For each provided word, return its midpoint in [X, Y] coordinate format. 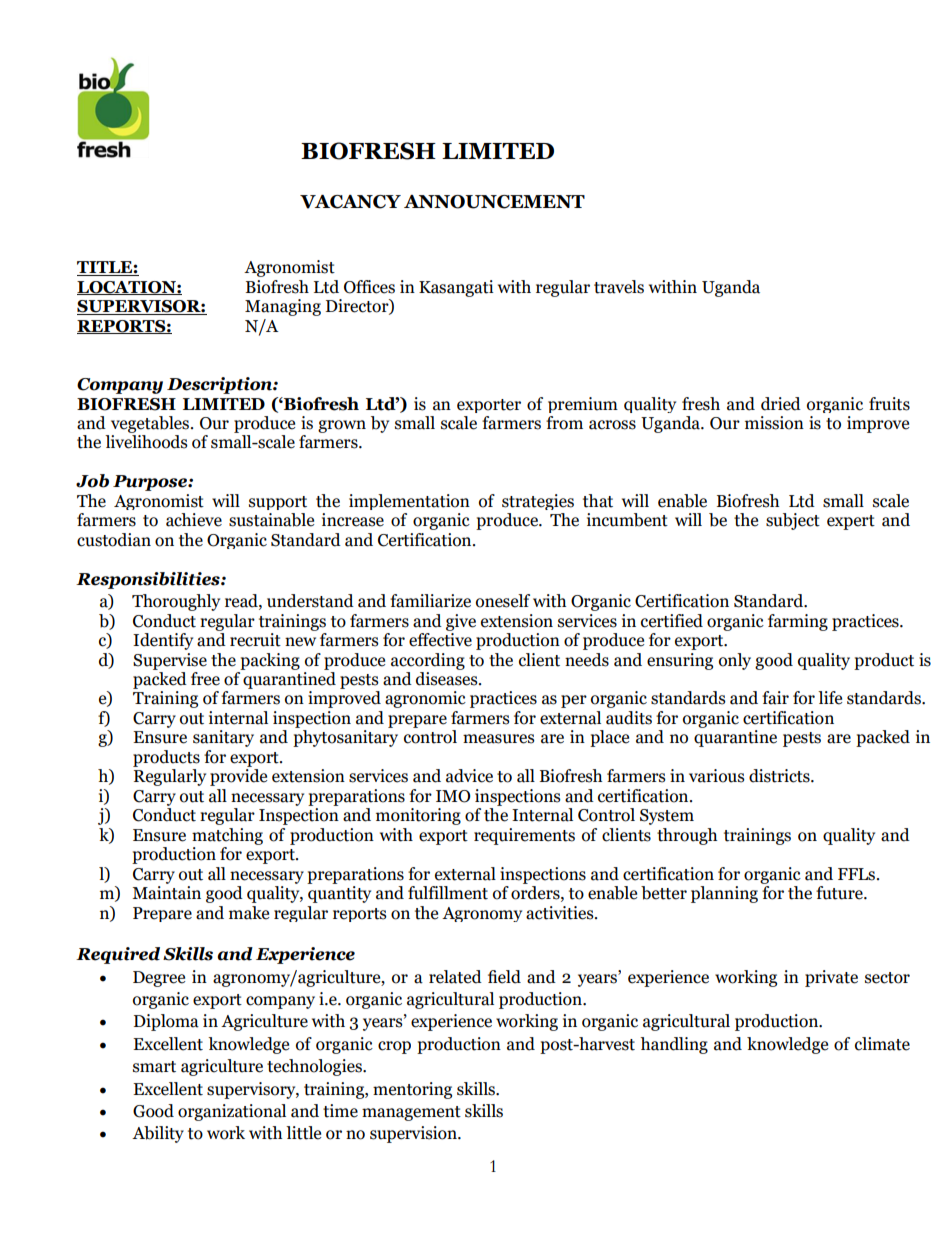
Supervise [170, 661]
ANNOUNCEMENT [494, 202]
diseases [448, 679]
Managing [283, 307]
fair [775, 698]
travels [619, 287]
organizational [232, 1112]
